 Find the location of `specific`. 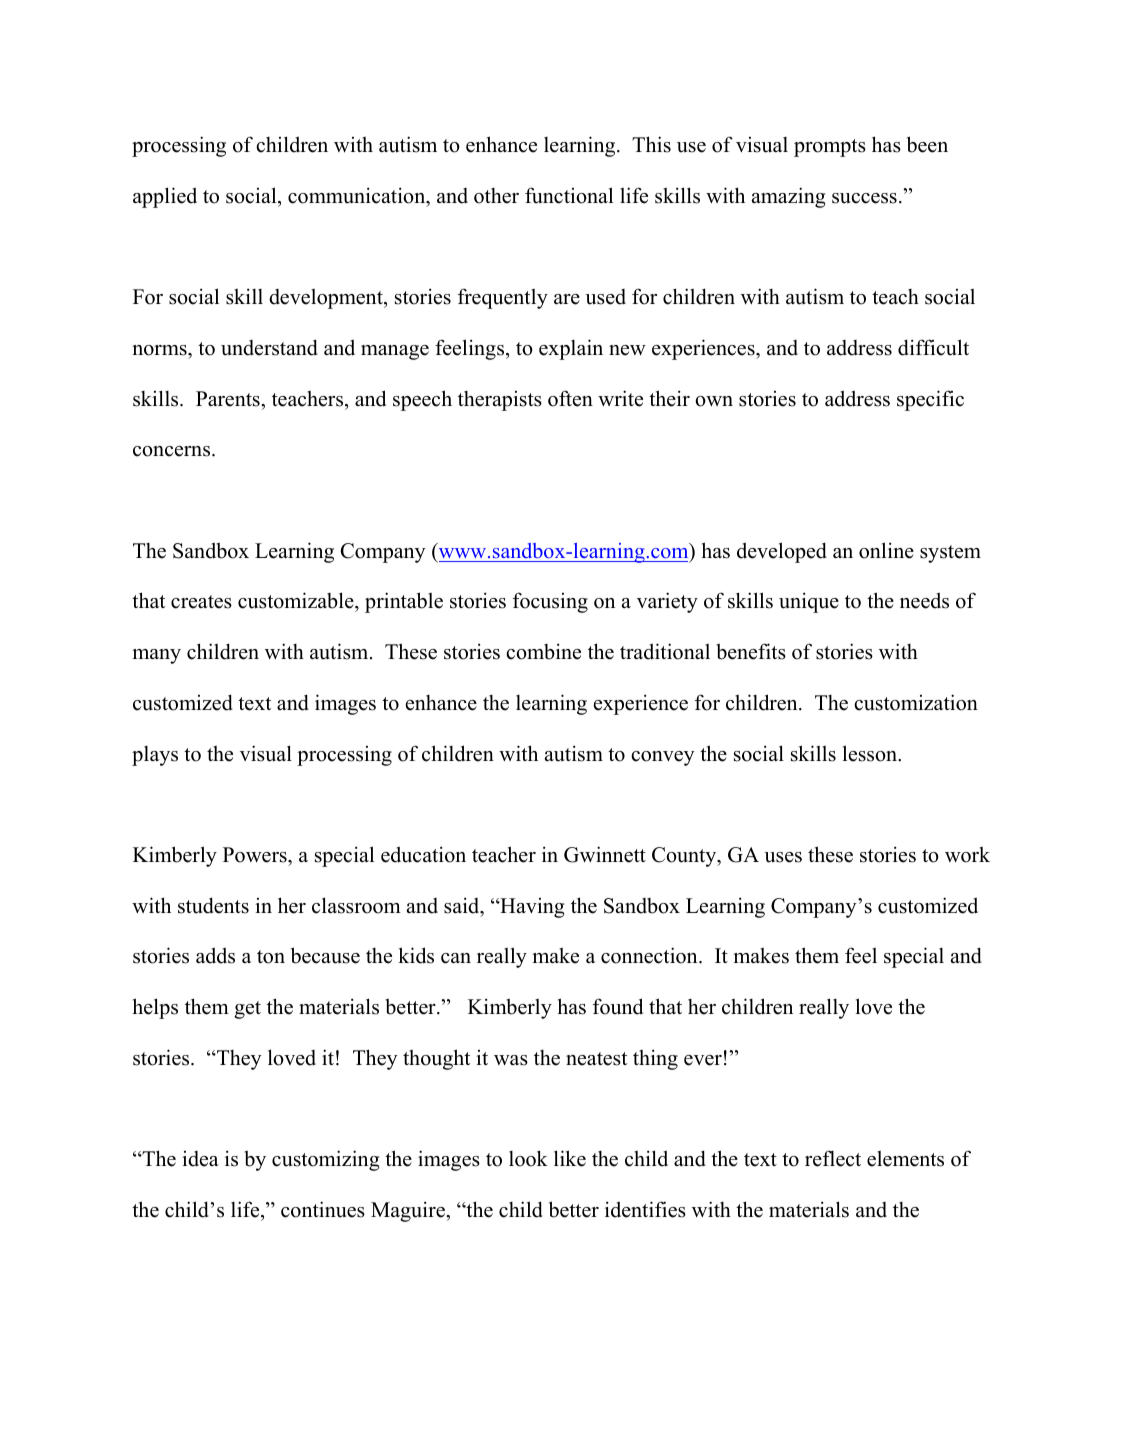

specific is located at coordinates (930, 400).
